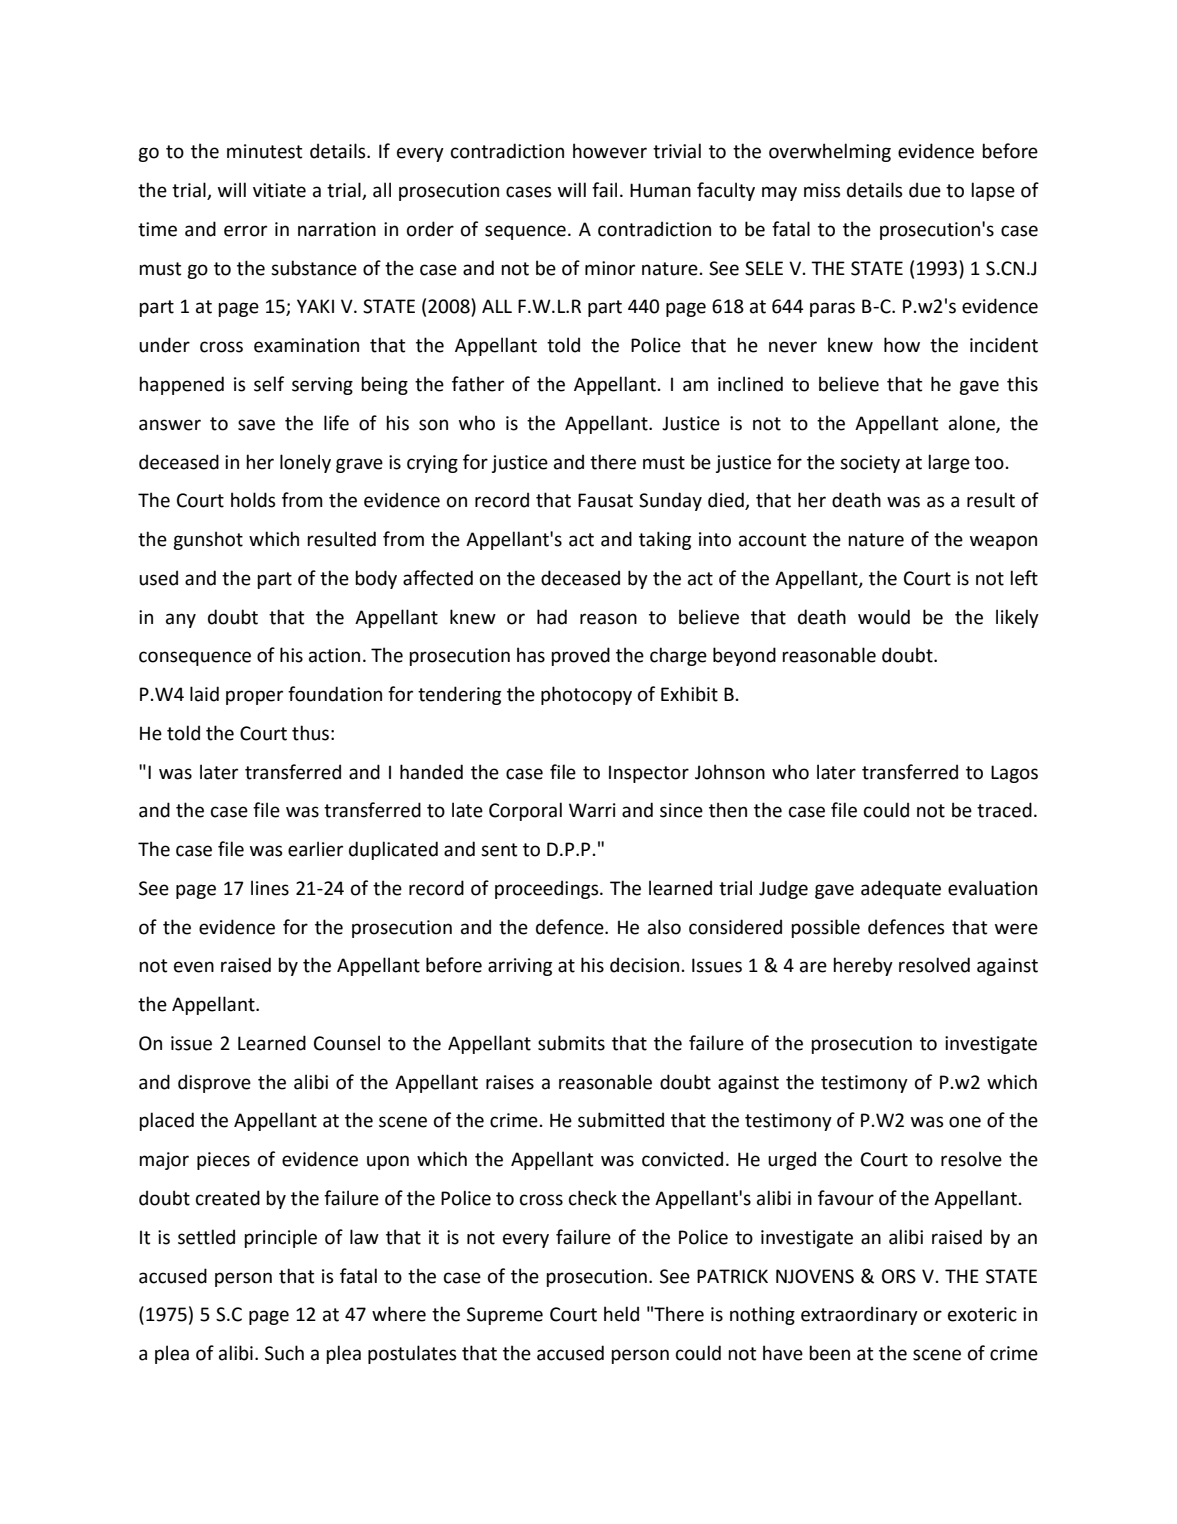 This screenshot has height=1524, width=1177. I want to click on vitiate, so click(279, 190).
